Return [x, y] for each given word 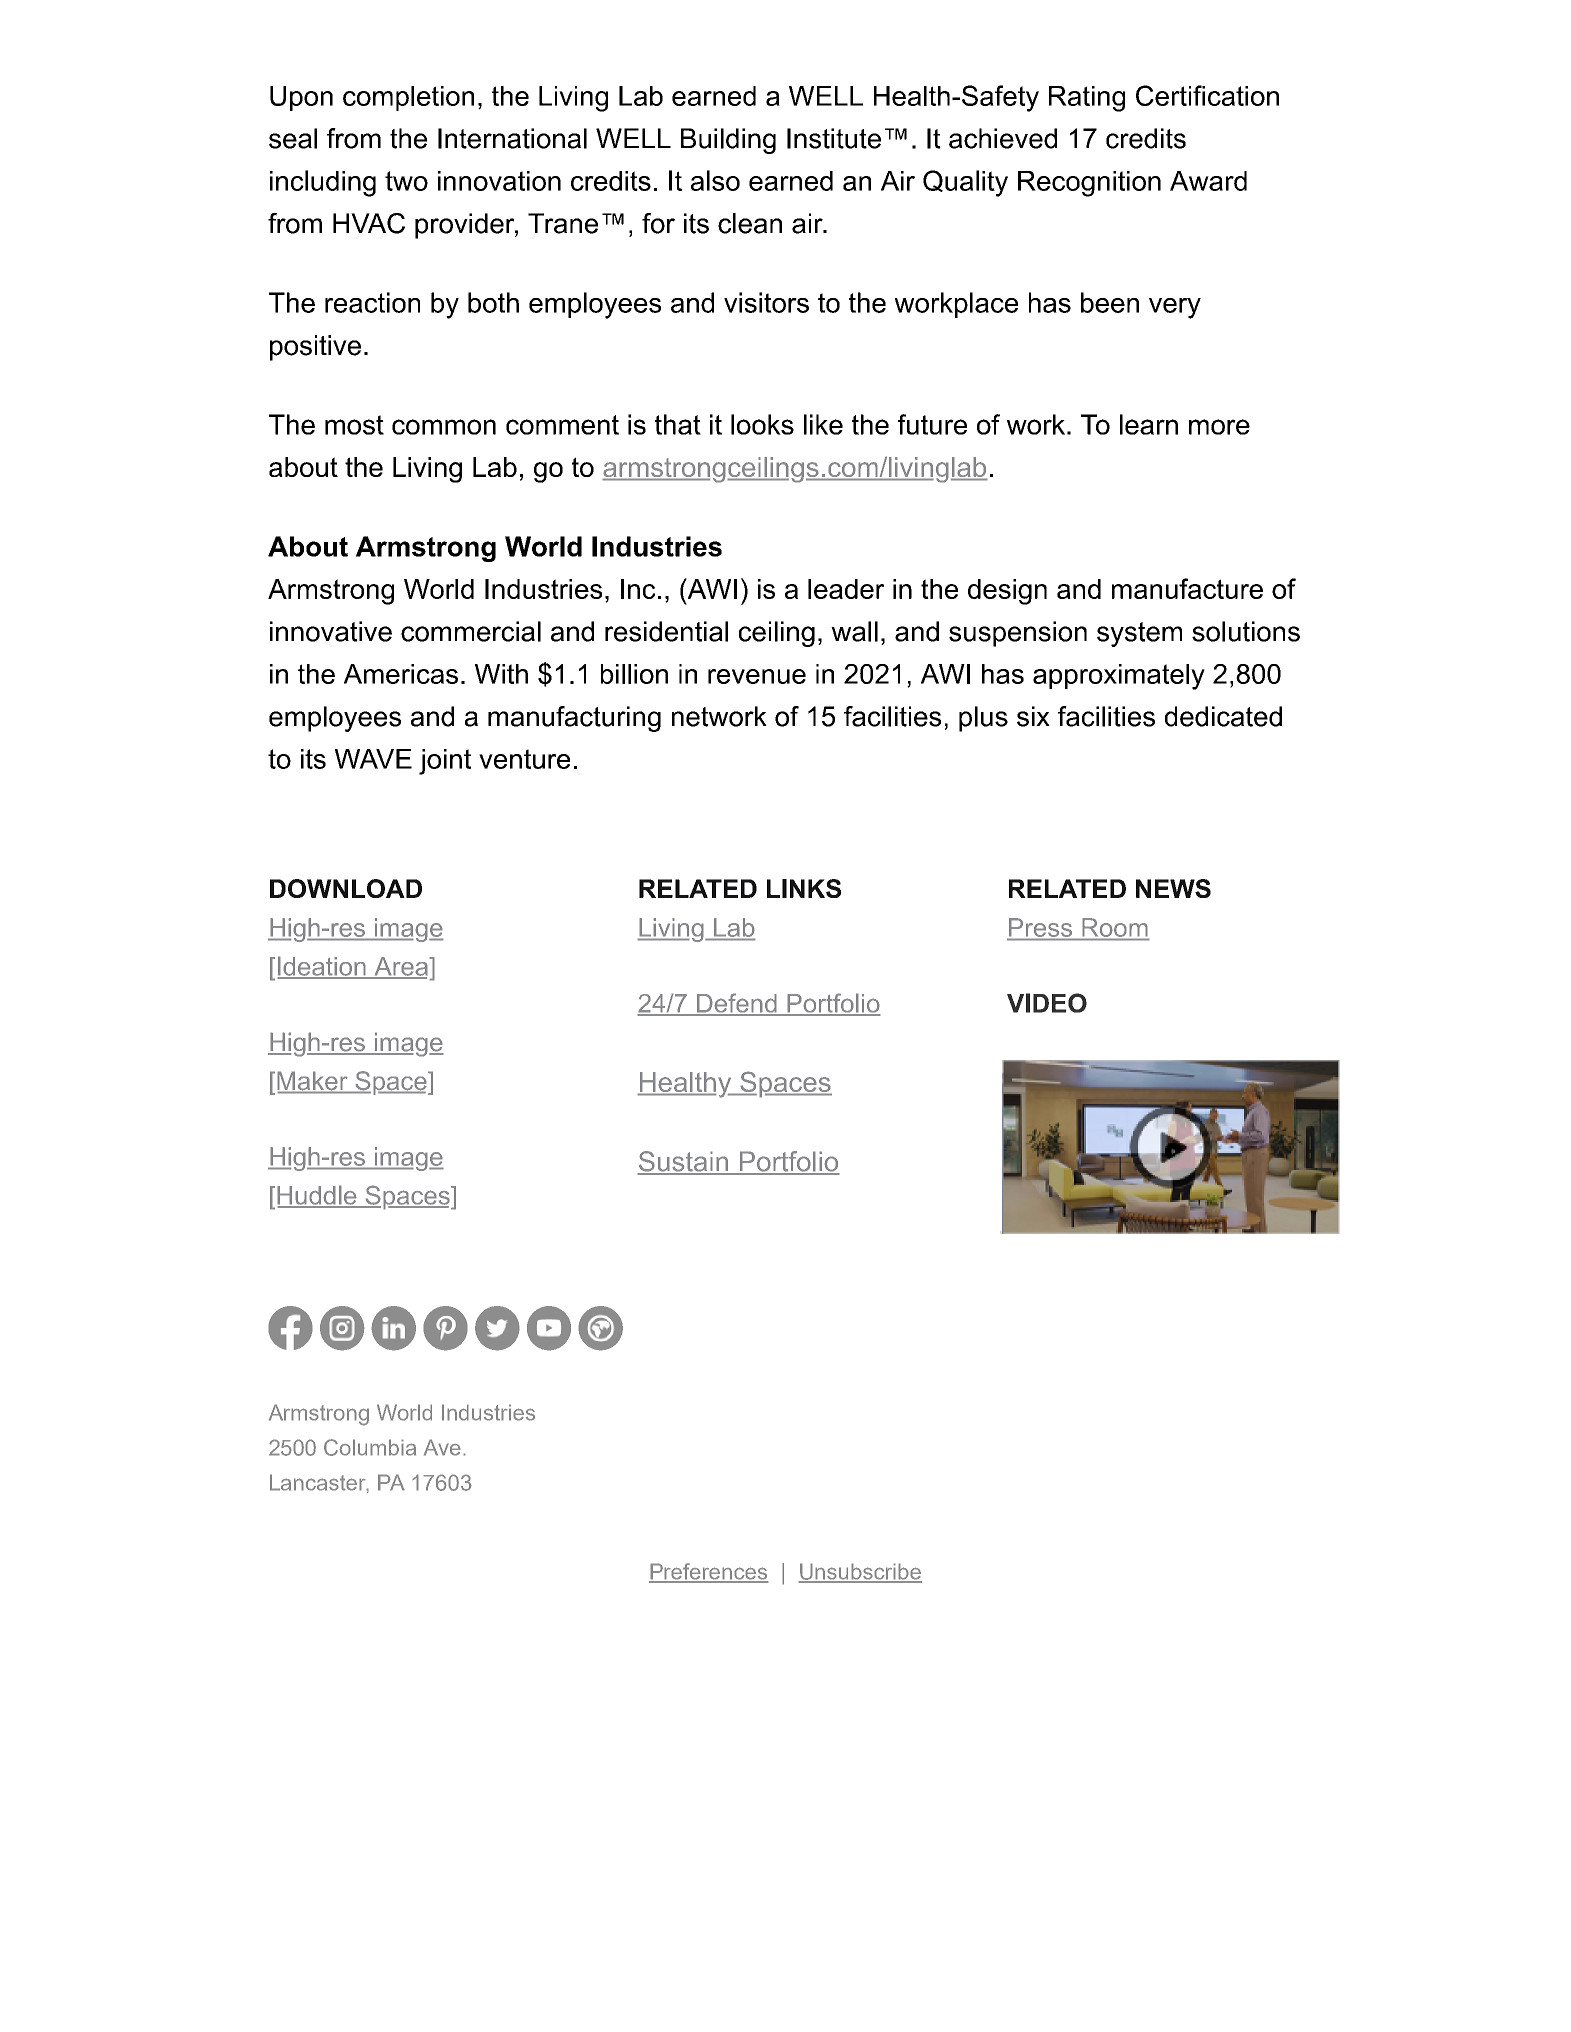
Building [728, 141]
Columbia [370, 1447]
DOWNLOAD [346, 888]
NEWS [1173, 888]
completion [408, 98]
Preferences [709, 1572]
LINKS [804, 888]
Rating [1087, 99]
